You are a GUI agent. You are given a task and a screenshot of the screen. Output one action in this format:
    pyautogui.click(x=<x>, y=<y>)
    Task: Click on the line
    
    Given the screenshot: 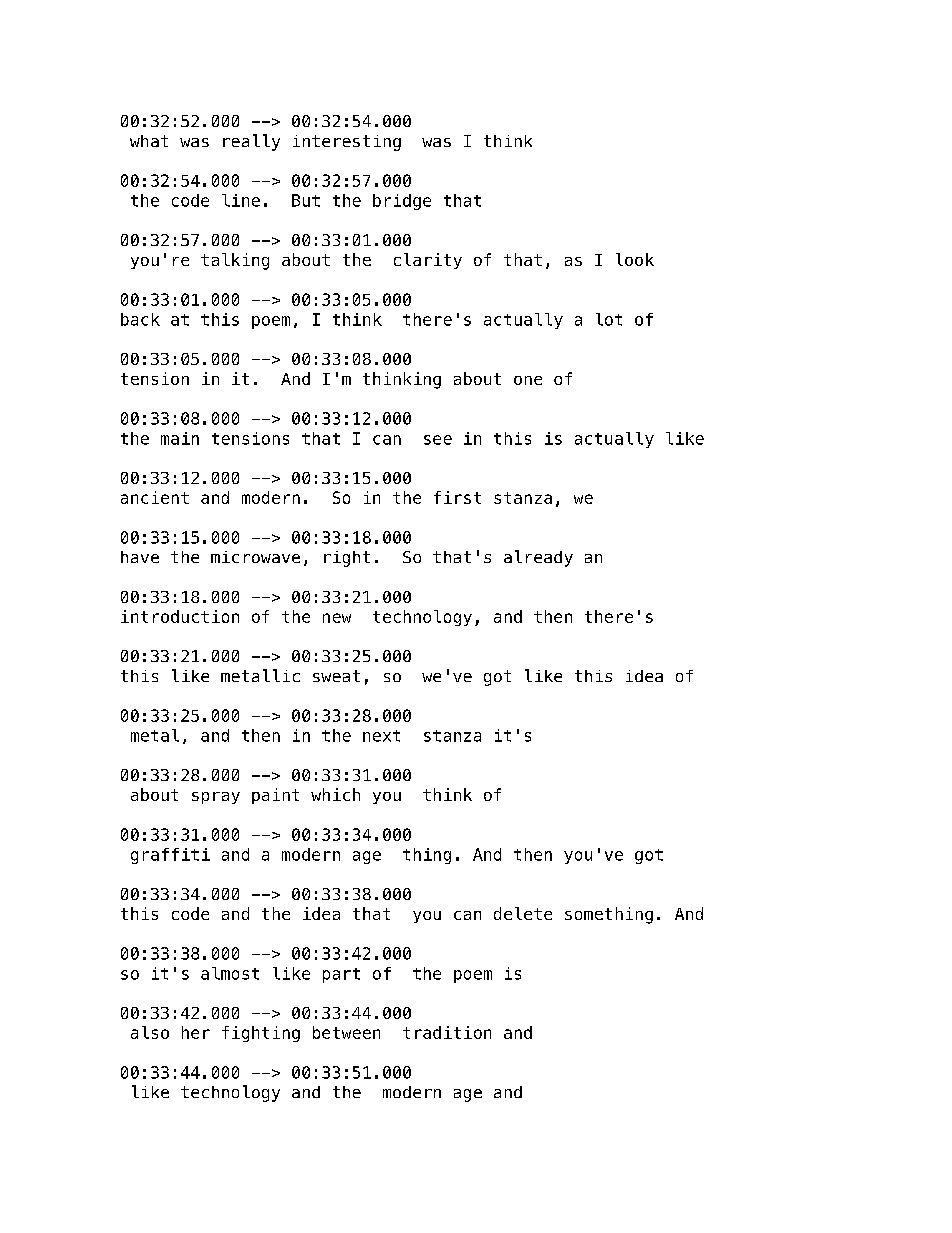 What is the action you would take?
    pyautogui.click(x=241, y=200)
